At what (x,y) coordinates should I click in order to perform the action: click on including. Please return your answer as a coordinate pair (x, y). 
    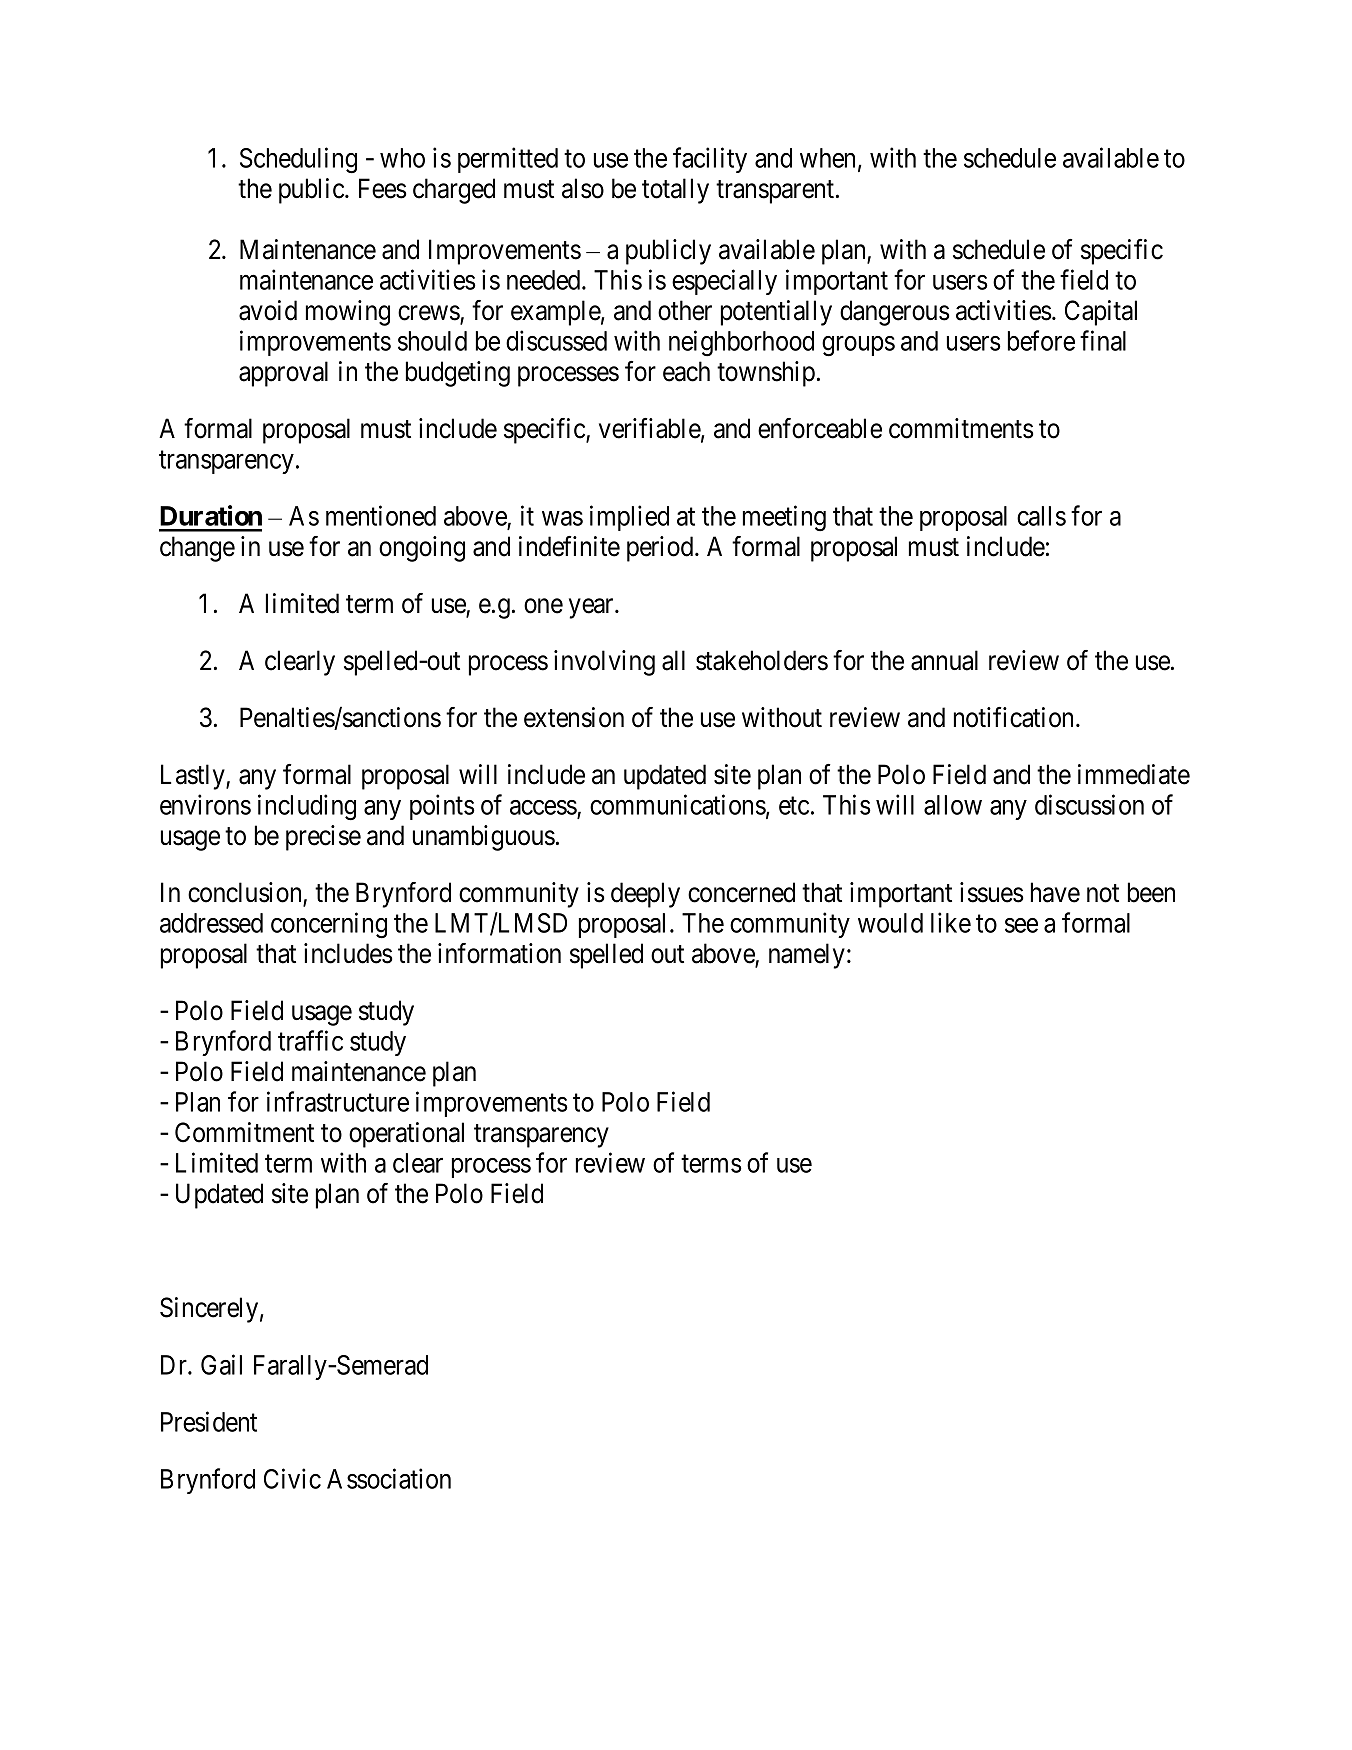
    Looking at the image, I should click on (307, 807).
